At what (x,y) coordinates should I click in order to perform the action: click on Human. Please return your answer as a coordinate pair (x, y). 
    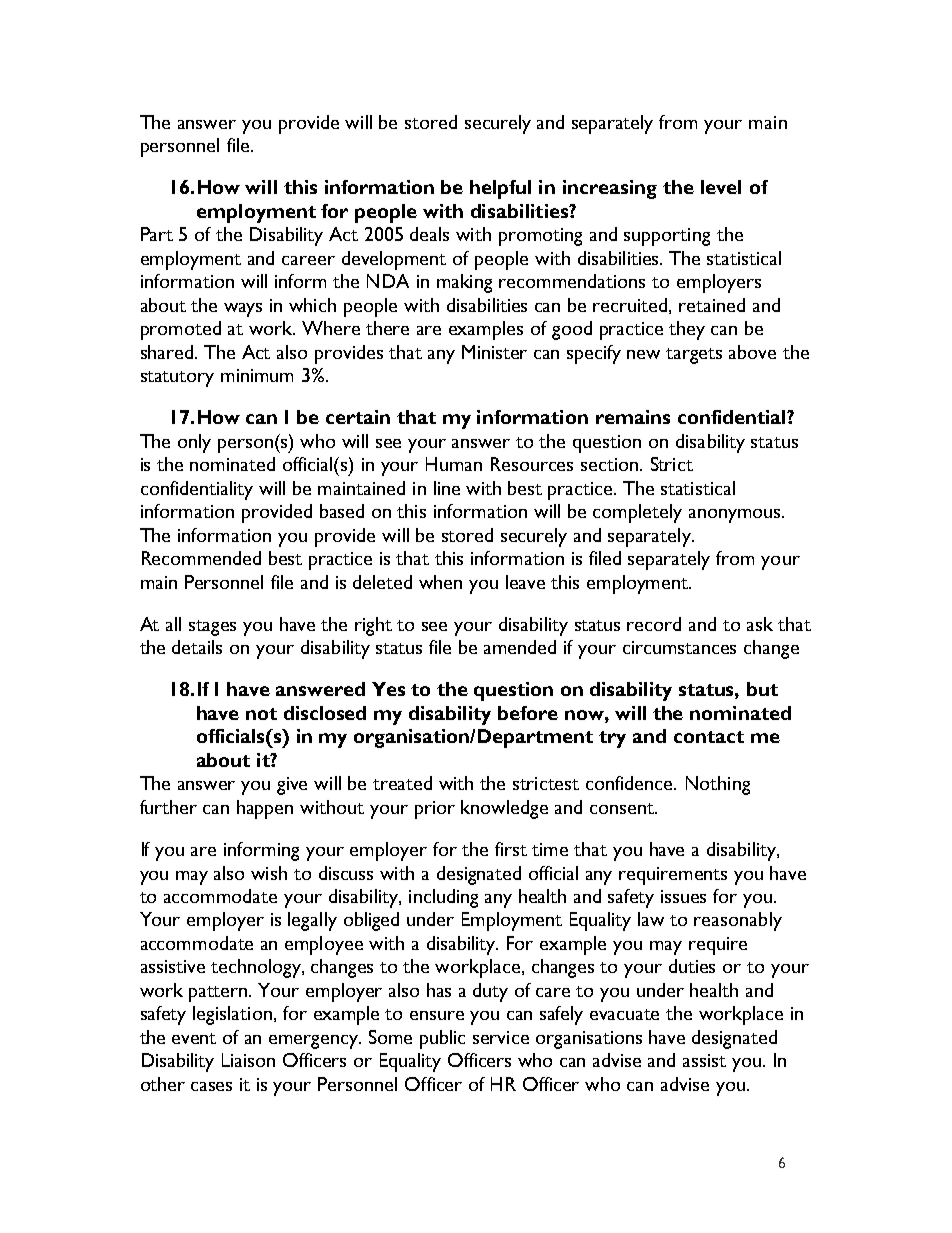
    Looking at the image, I should click on (454, 464).
